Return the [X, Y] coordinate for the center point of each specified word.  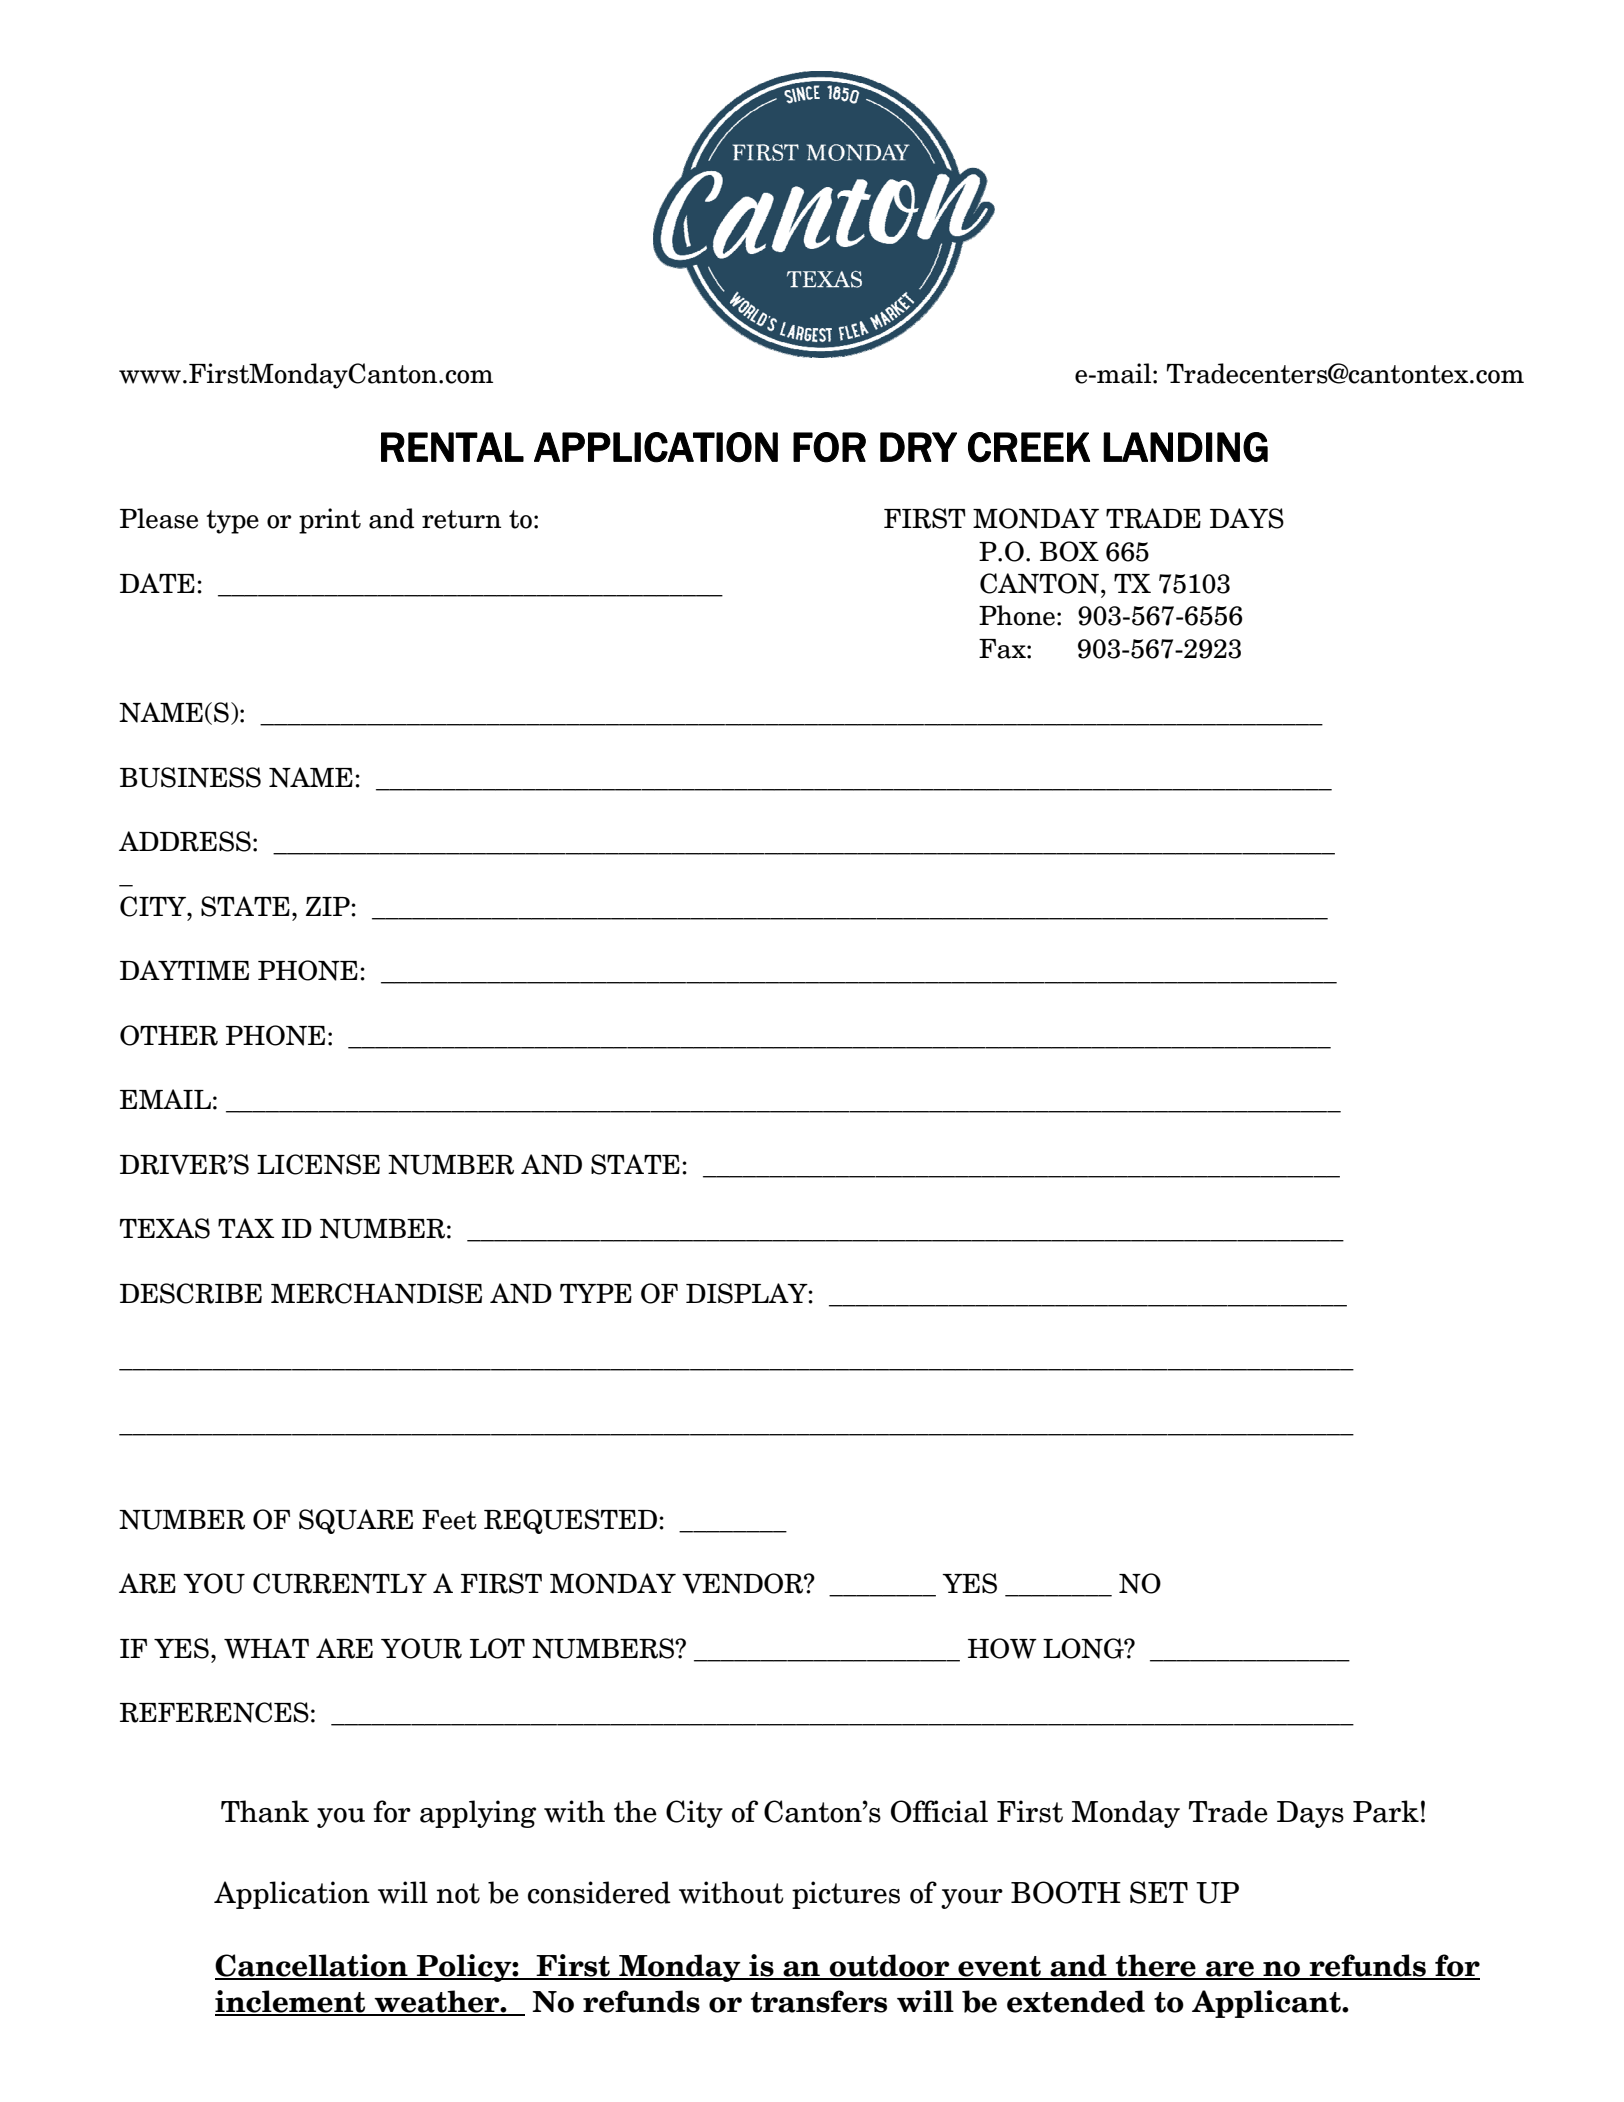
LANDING [1185, 447]
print [330, 521]
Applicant [1267, 2004]
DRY [918, 447]
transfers [819, 2001]
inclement [291, 2002]
